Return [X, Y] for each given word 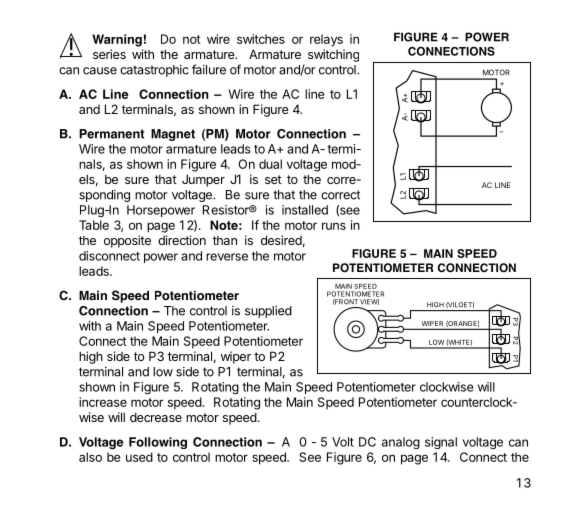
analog [401, 443]
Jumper [203, 180]
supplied [268, 312]
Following [158, 443]
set [273, 179]
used [139, 457]
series [109, 54]
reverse [227, 257]
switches [261, 39]
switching [333, 55]
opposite [127, 241]
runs [334, 226]
